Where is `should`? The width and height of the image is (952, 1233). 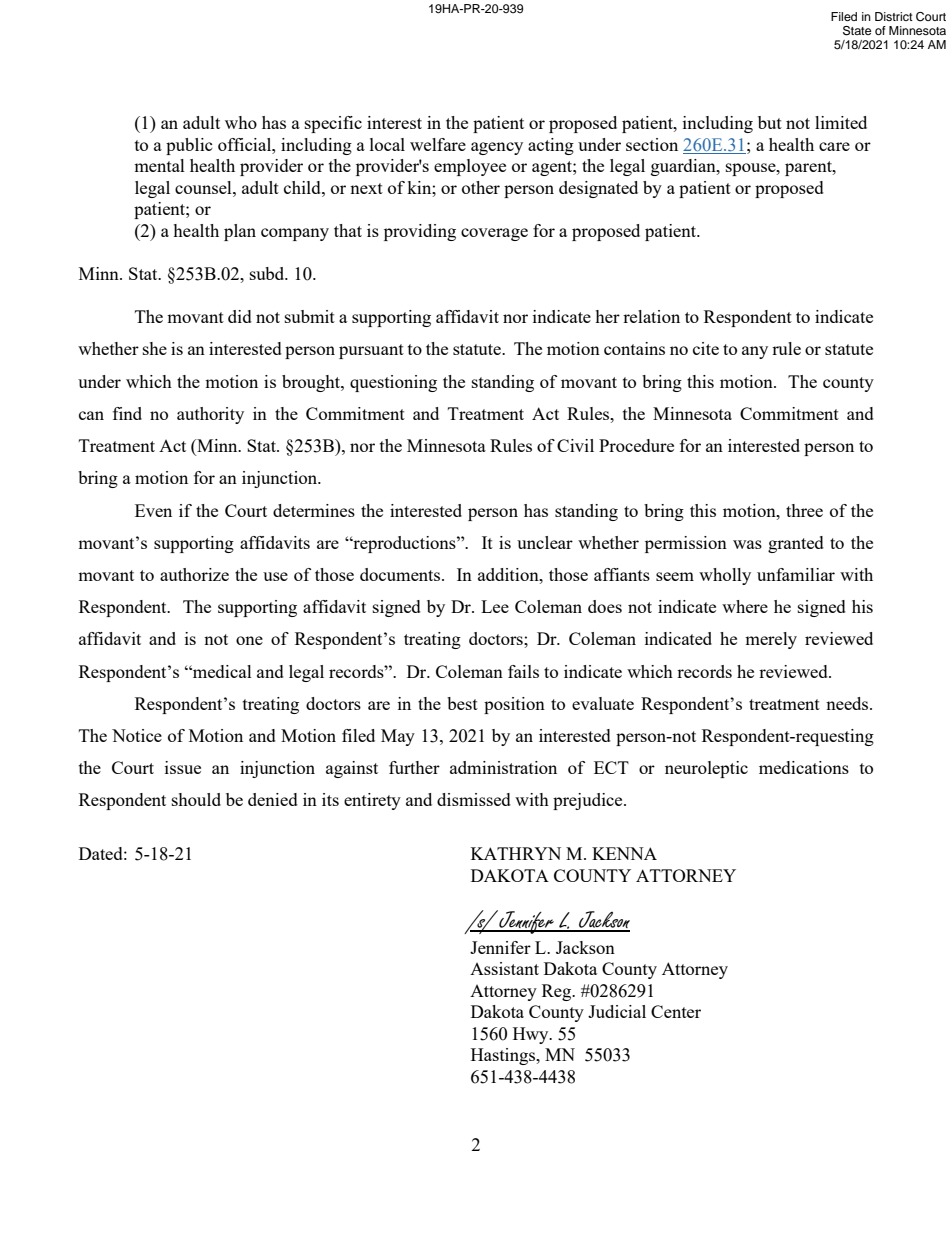
should is located at coordinates (196, 799).
